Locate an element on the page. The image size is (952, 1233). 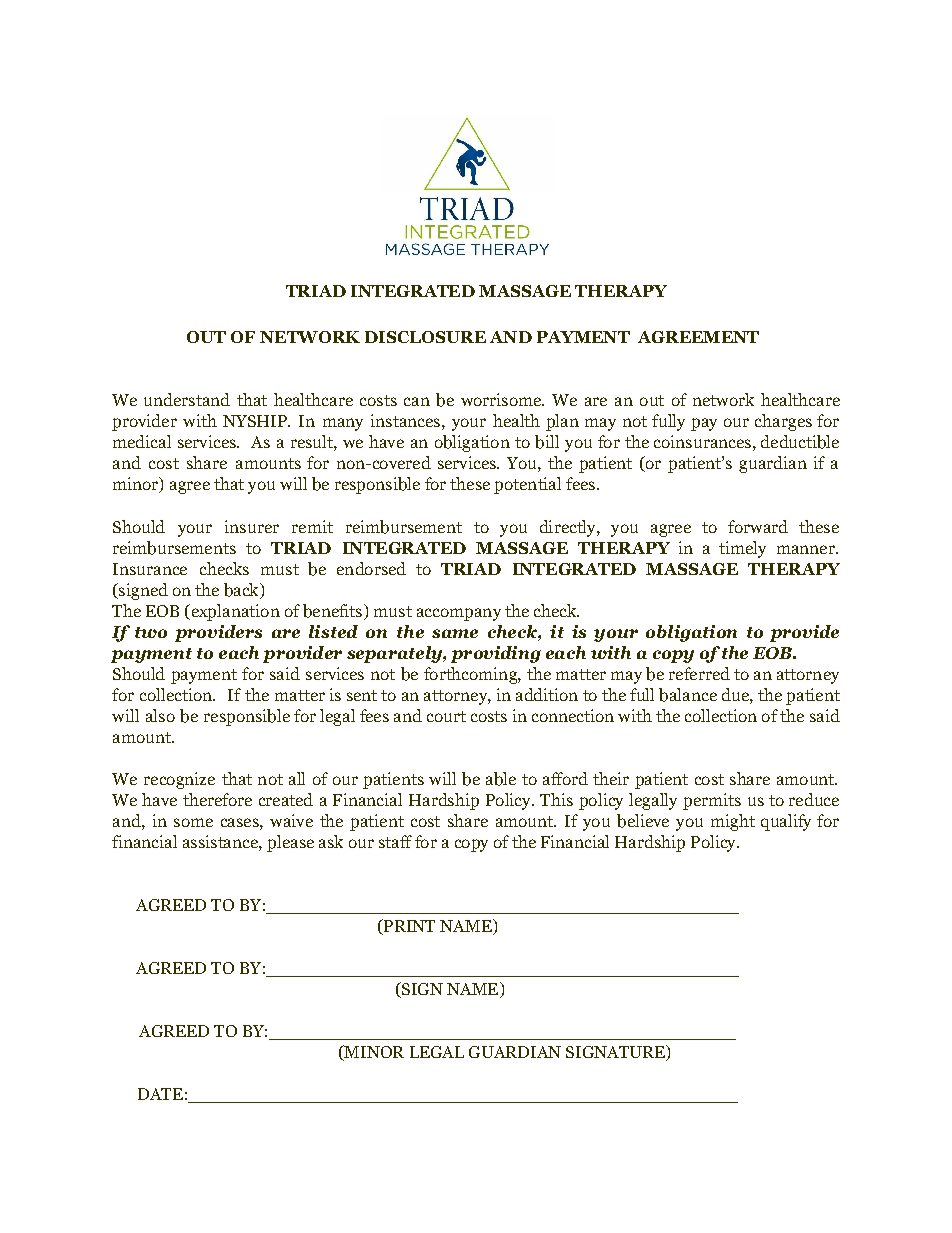
DISCLOSURE is located at coordinates (425, 337).
